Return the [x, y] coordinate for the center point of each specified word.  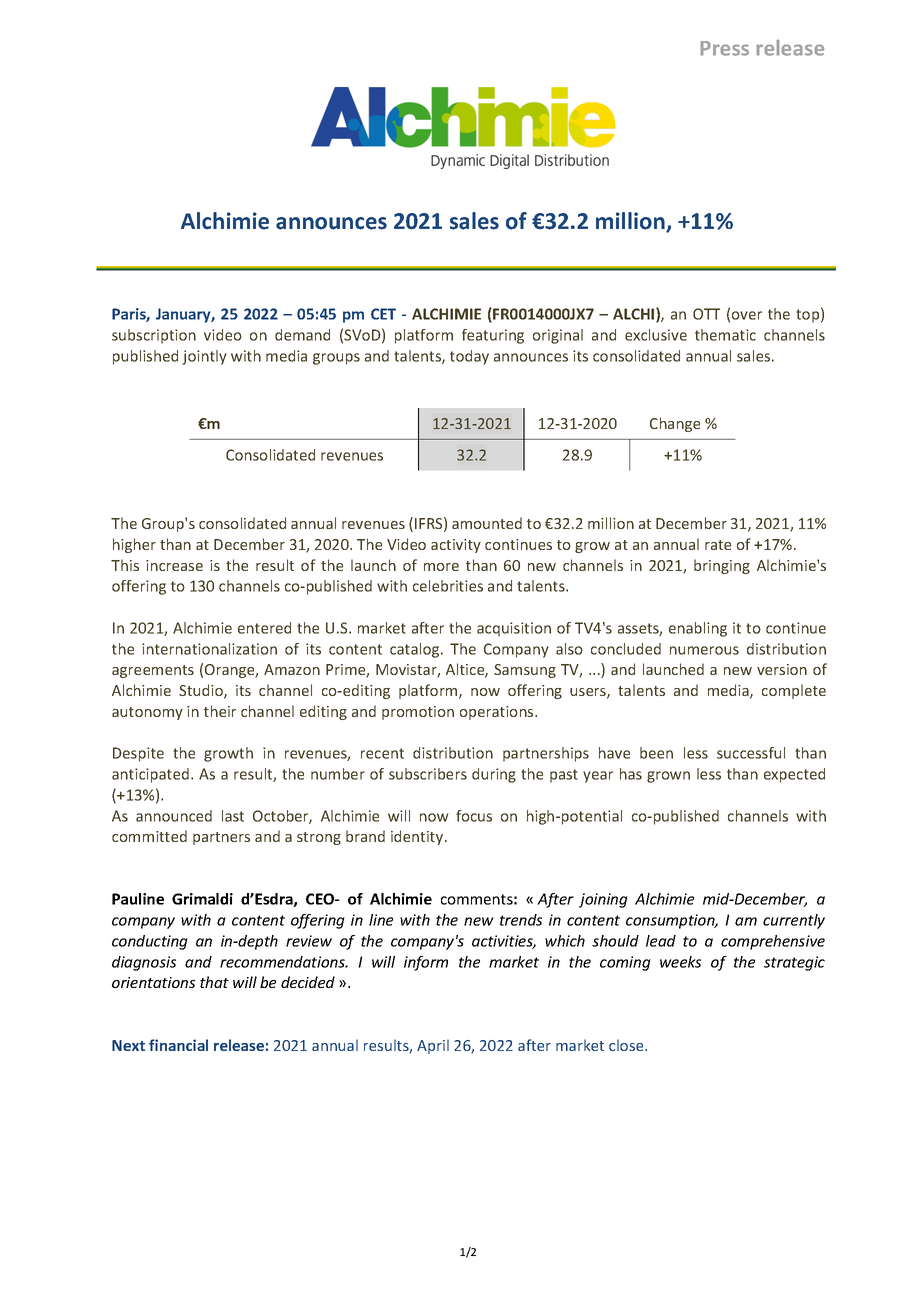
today [469, 357]
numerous [704, 650]
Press [724, 48]
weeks [680, 962]
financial [178, 1045]
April [433, 1046]
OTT [706, 314]
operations [498, 713]
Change [675, 424]
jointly [204, 357]
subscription [154, 336]
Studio [202, 691]
